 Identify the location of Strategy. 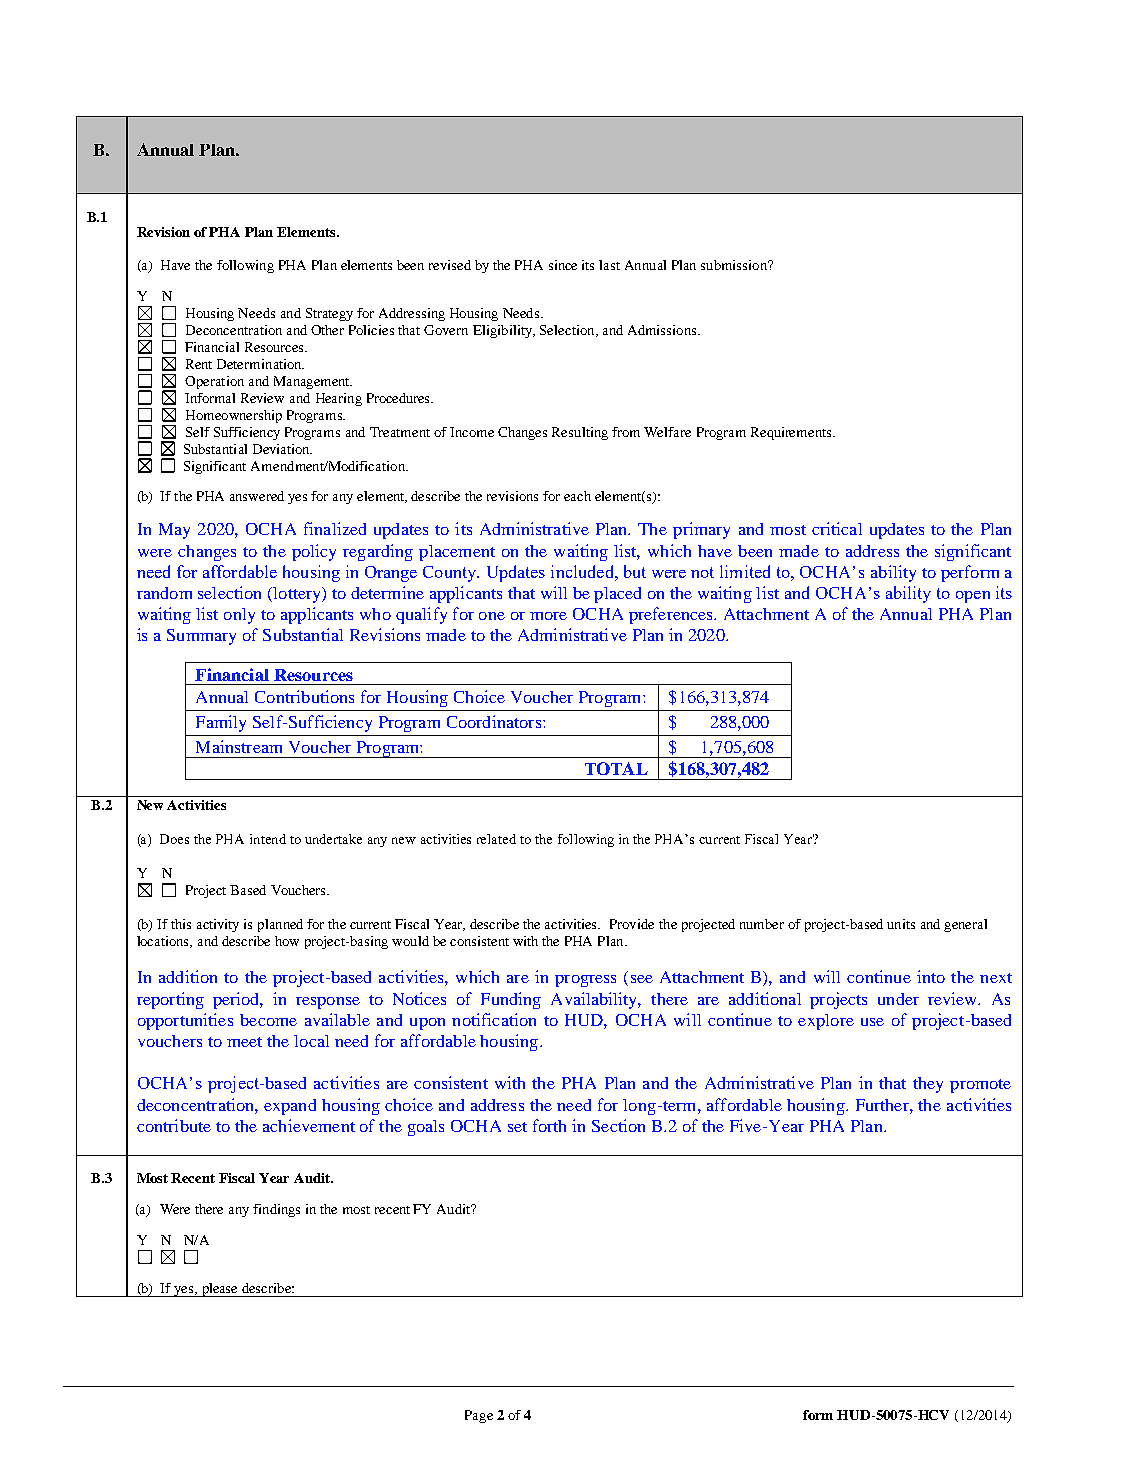
(329, 314).
